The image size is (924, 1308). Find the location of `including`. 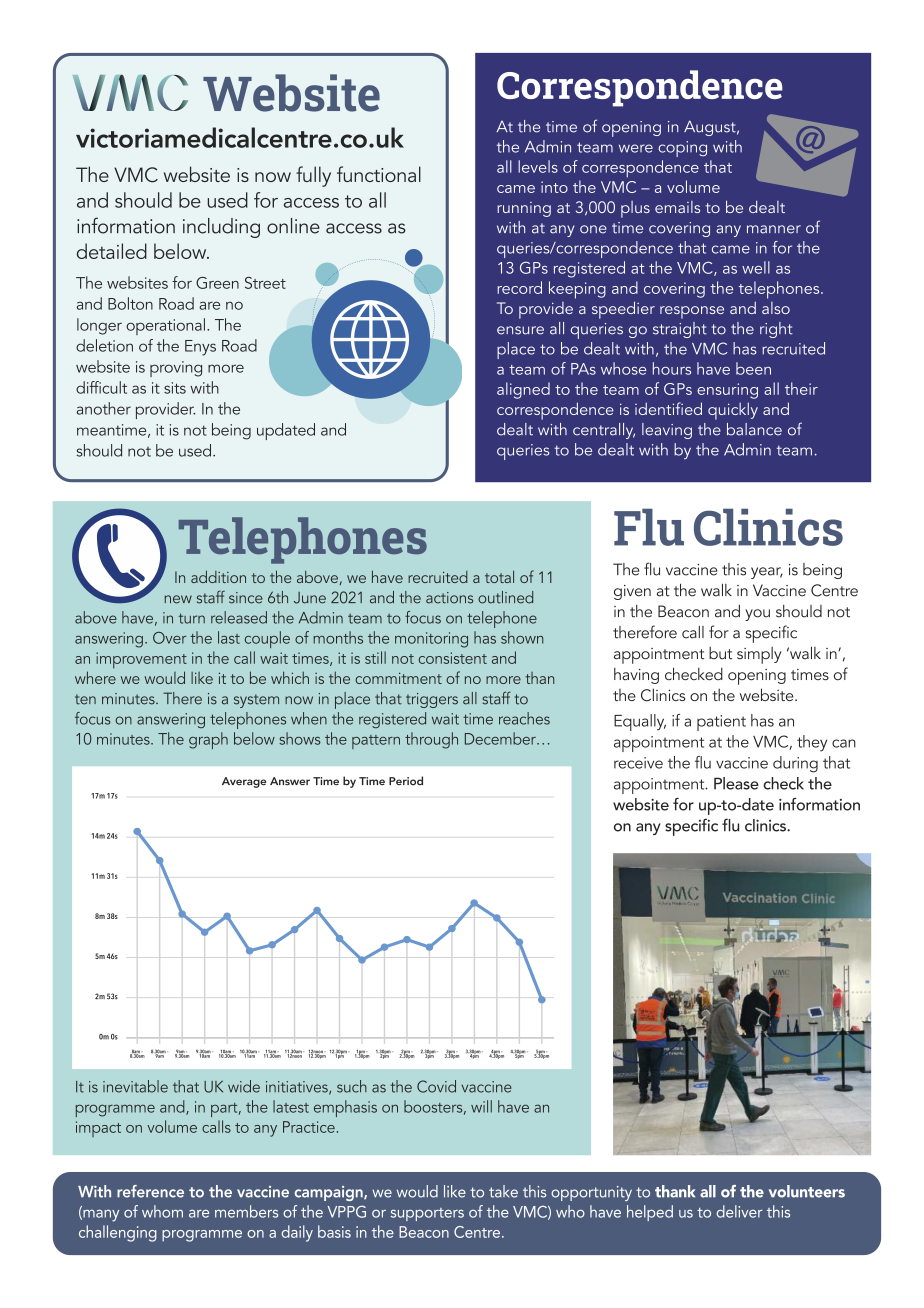

including is located at coordinates (221, 228).
